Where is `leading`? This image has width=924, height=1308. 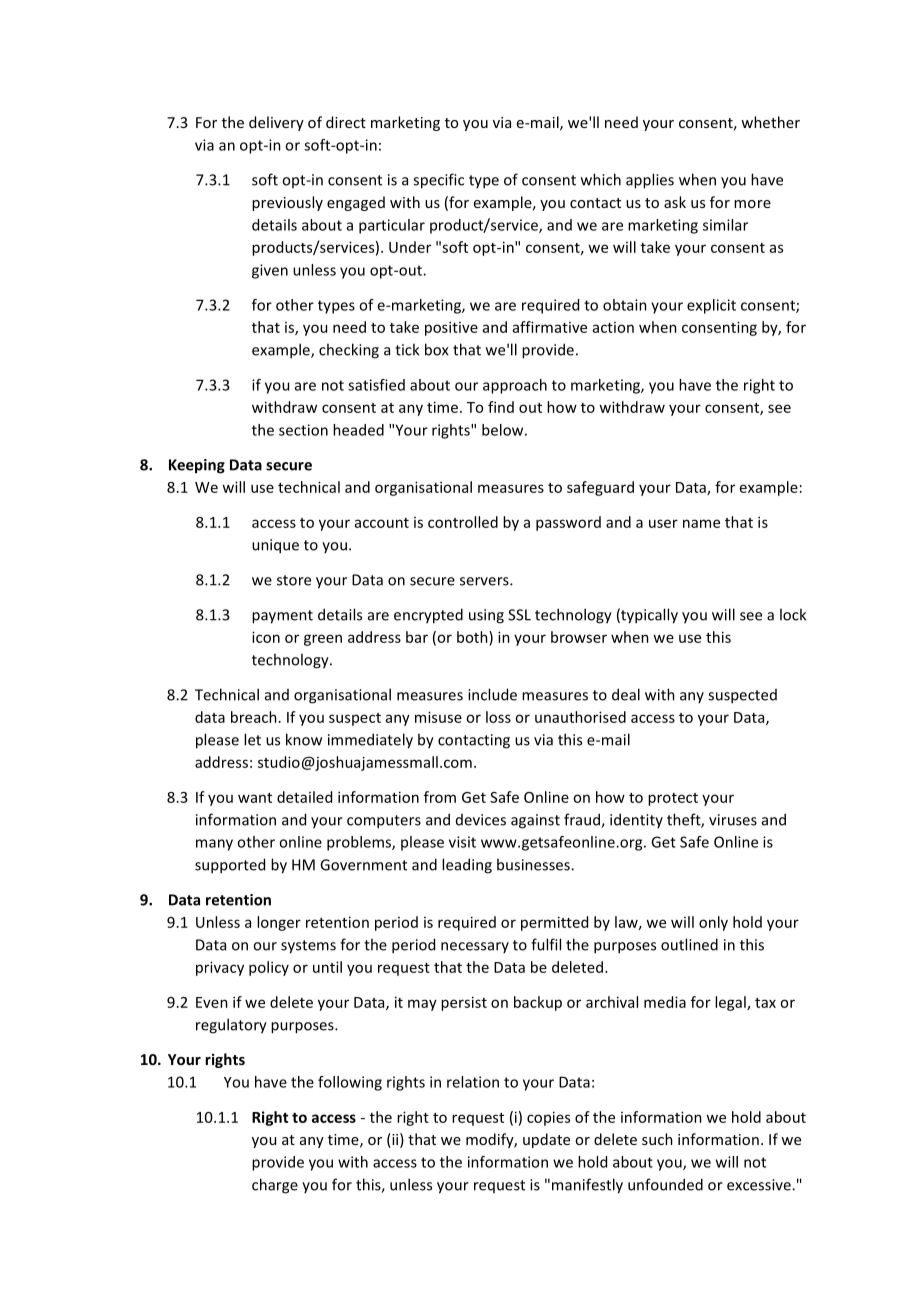 leading is located at coordinates (467, 866).
